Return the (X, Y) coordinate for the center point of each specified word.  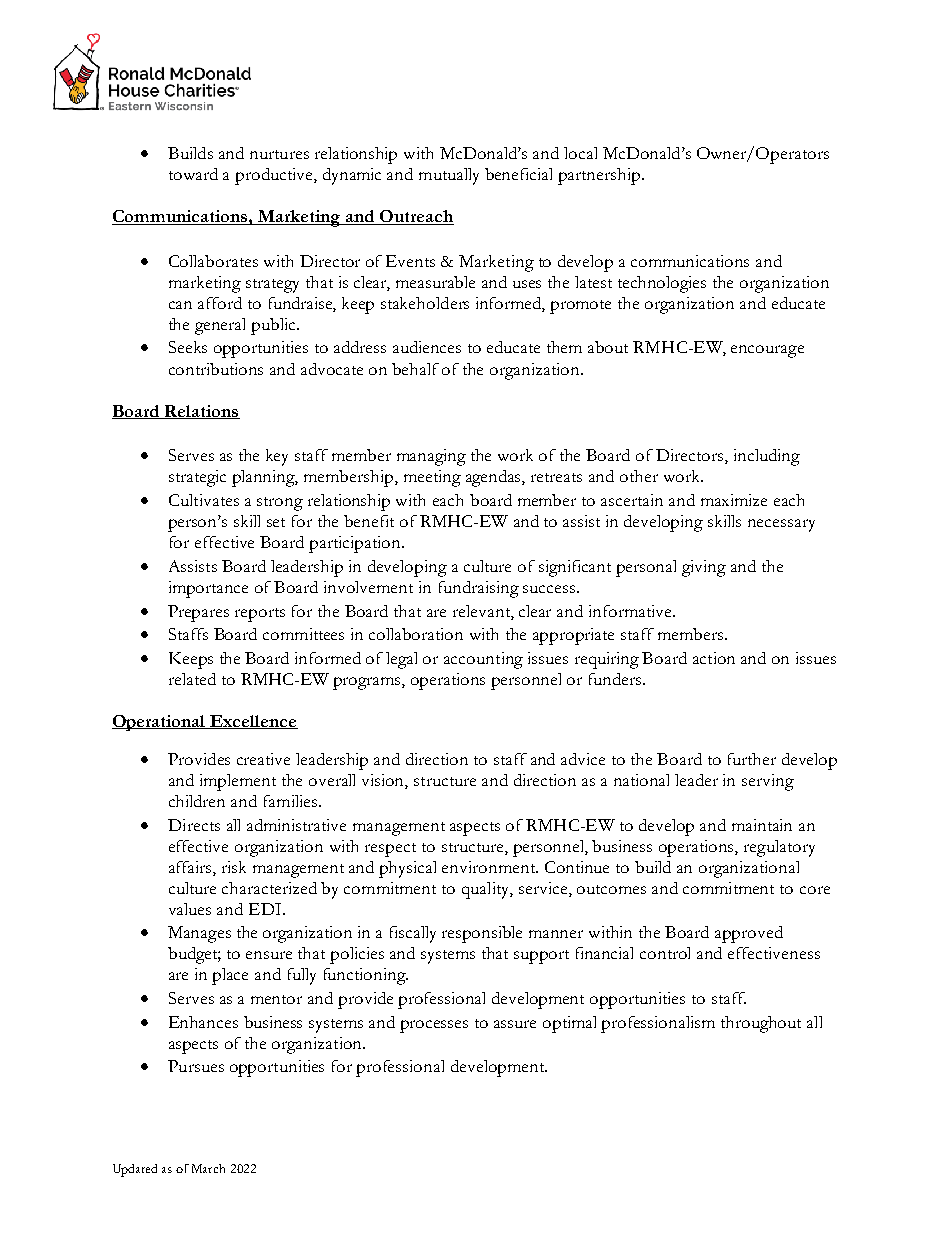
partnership (600, 176)
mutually (449, 176)
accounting (483, 660)
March (208, 1168)
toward (193, 174)
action (714, 658)
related (192, 679)
